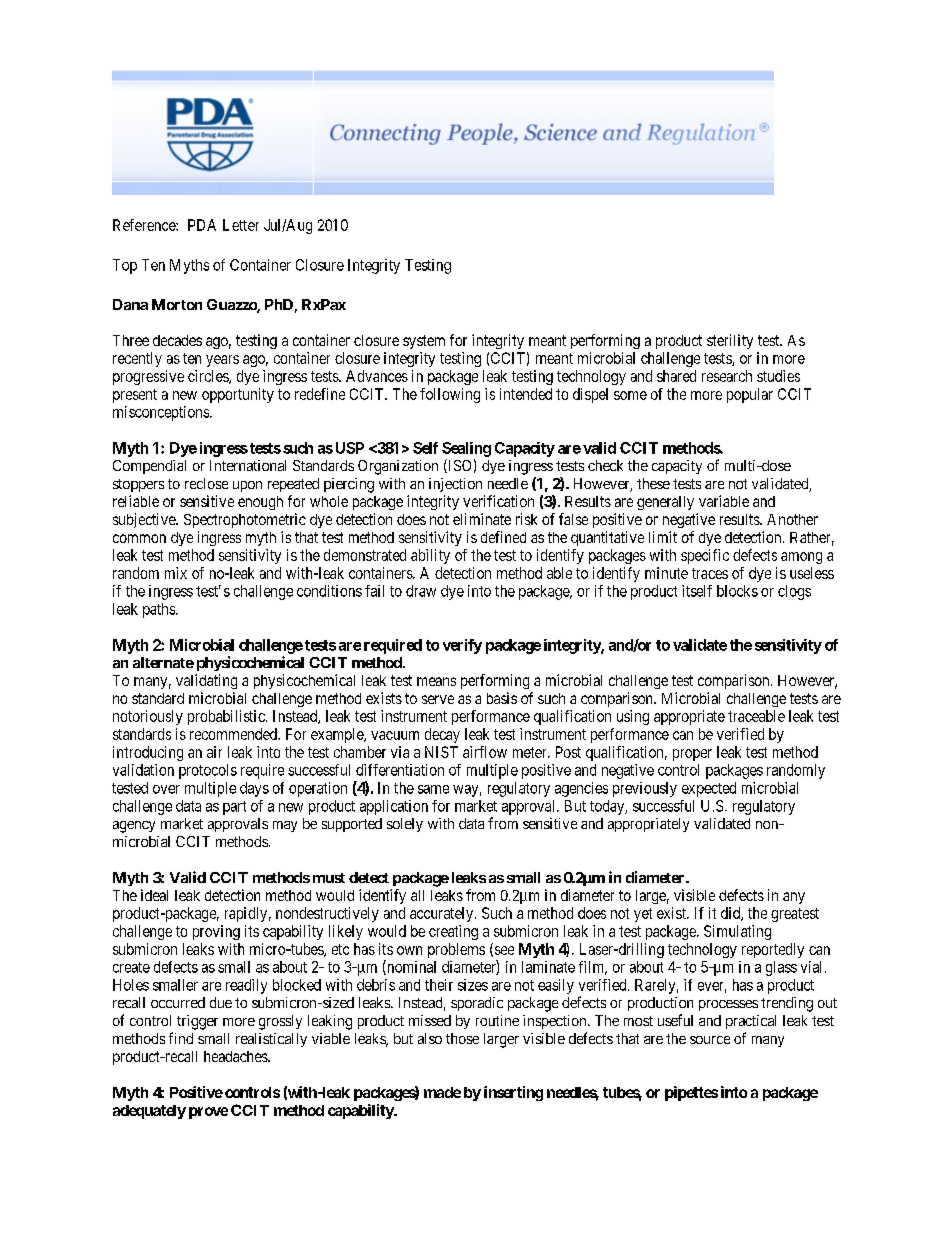 The image size is (952, 1233). I want to click on blocks, so click(737, 591).
